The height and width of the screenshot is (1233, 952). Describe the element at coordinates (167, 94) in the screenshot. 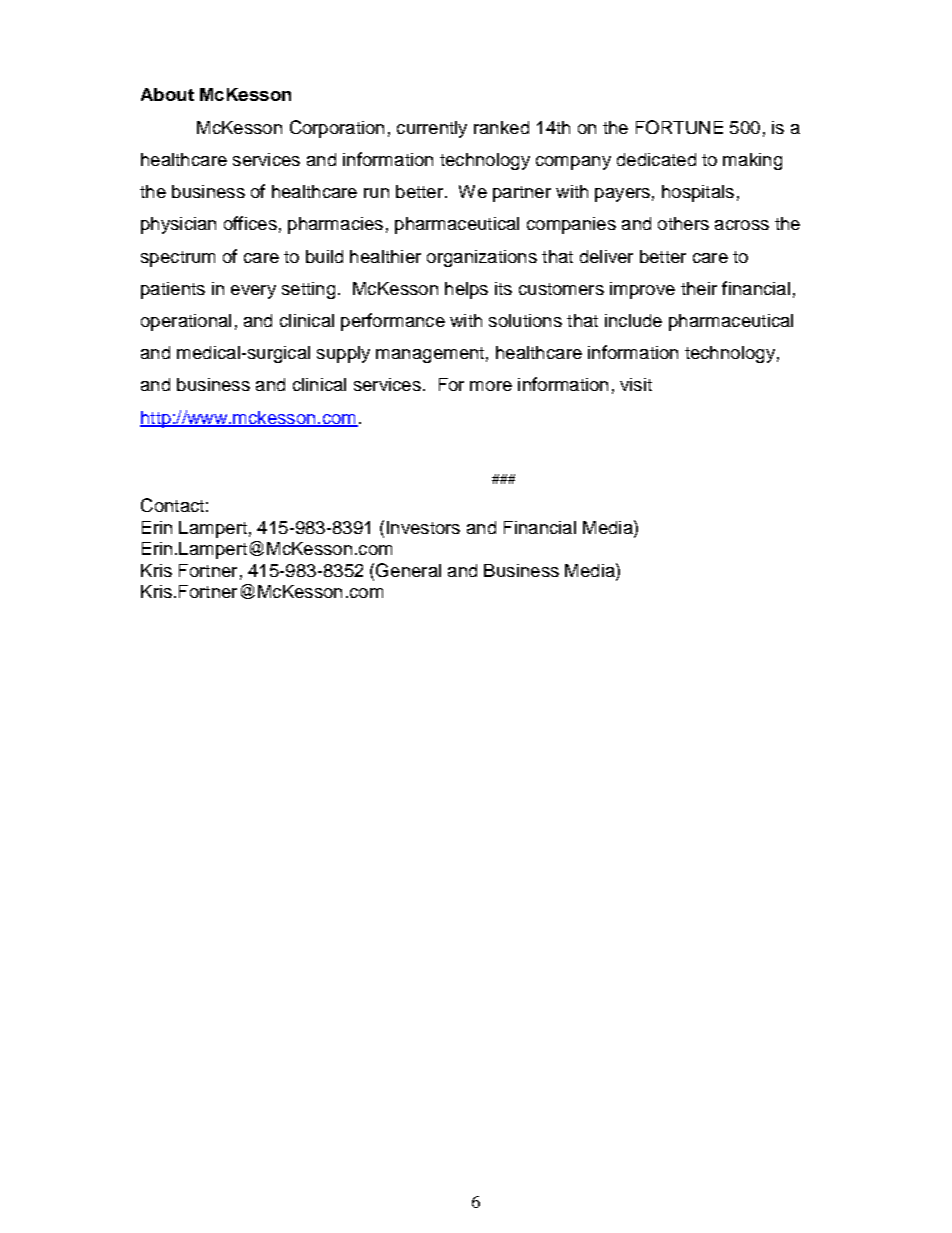

I see `About` at that location.
